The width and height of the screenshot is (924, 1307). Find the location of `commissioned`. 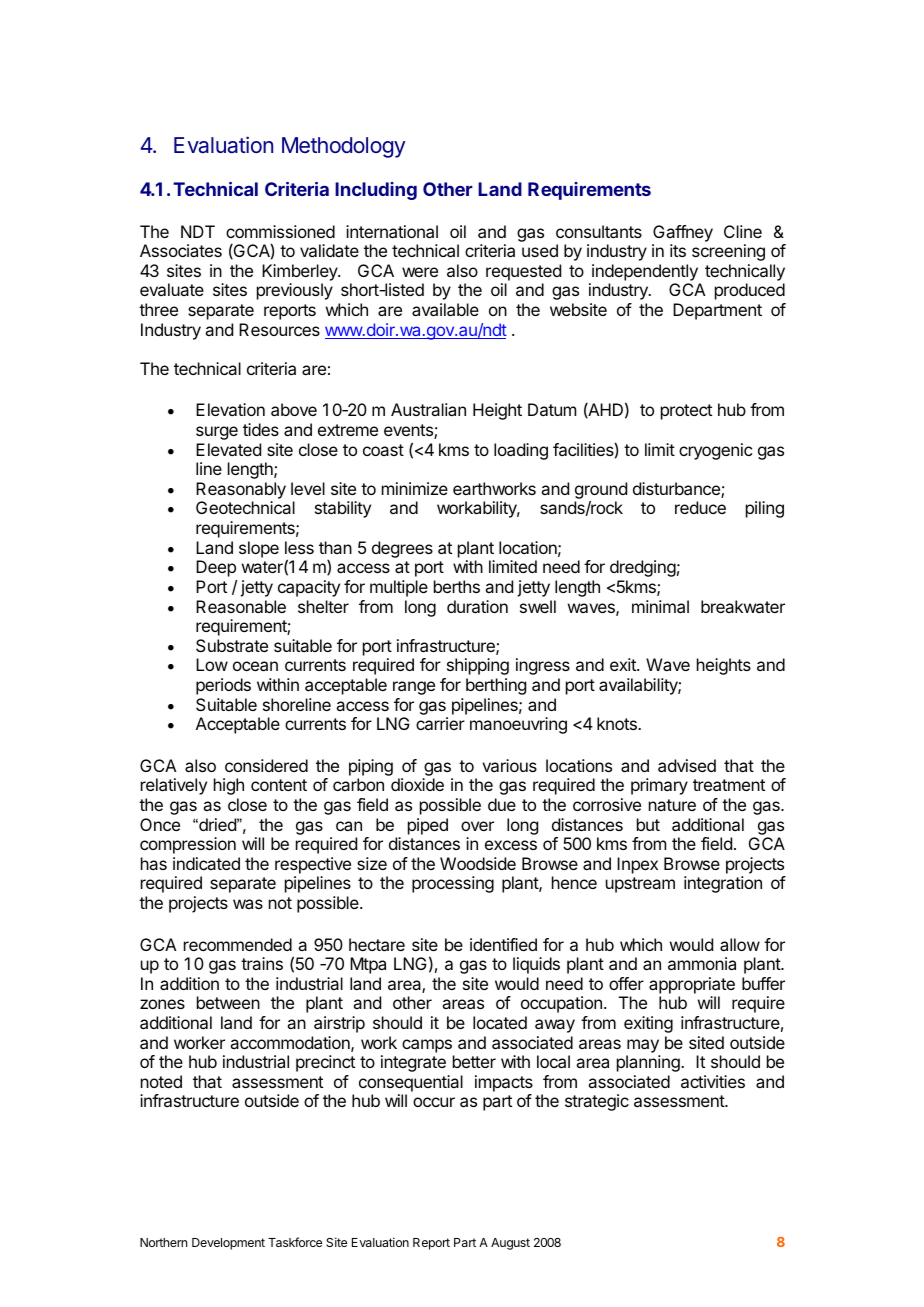

commissioned is located at coordinates (280, 231).
